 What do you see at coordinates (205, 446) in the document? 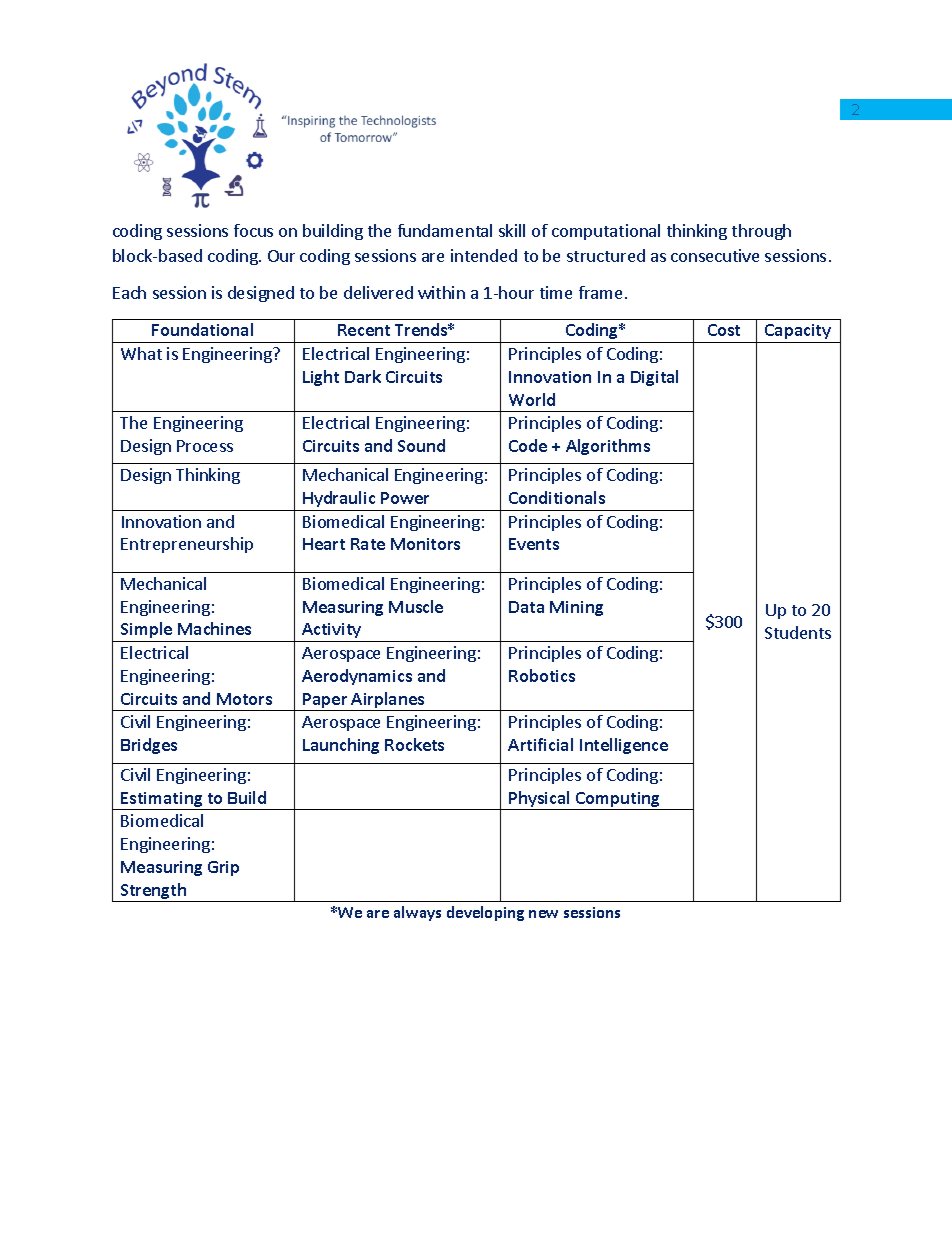
I see `Process` at bounding box center [205, 446].
